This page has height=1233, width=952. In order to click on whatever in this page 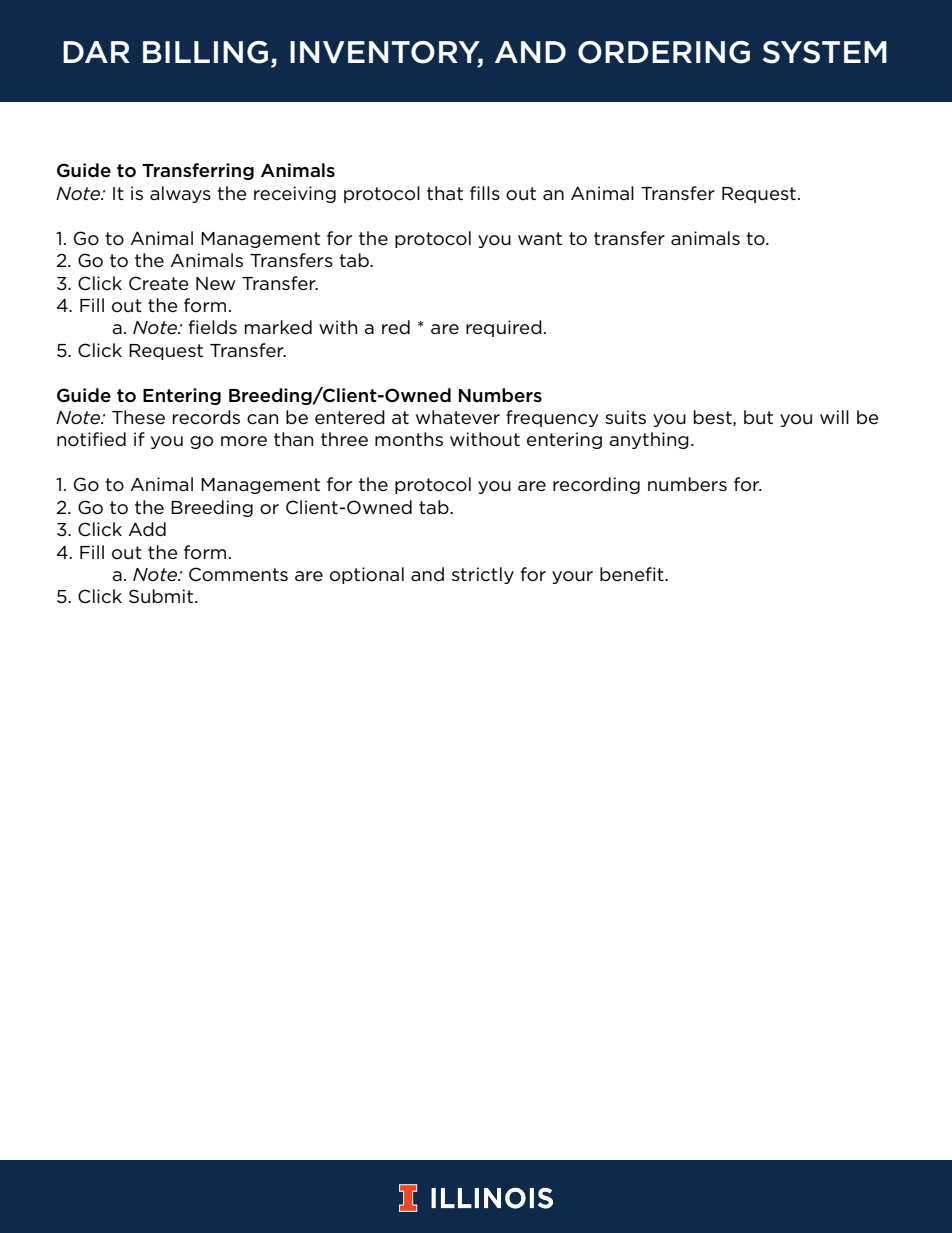, I will do `click(458, 417)`.
